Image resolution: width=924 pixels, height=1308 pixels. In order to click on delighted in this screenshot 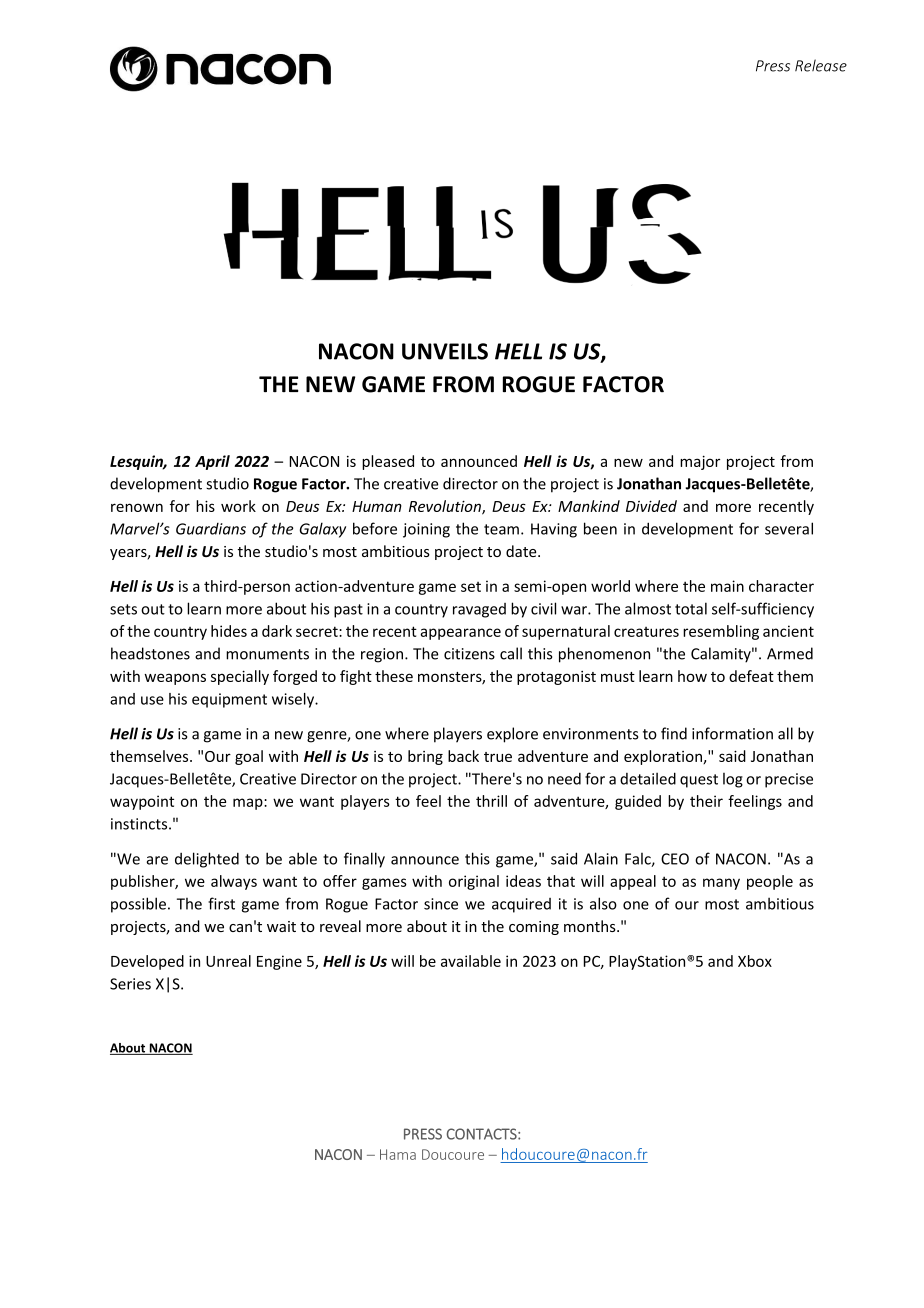, I will do `click(207, 860)`.
